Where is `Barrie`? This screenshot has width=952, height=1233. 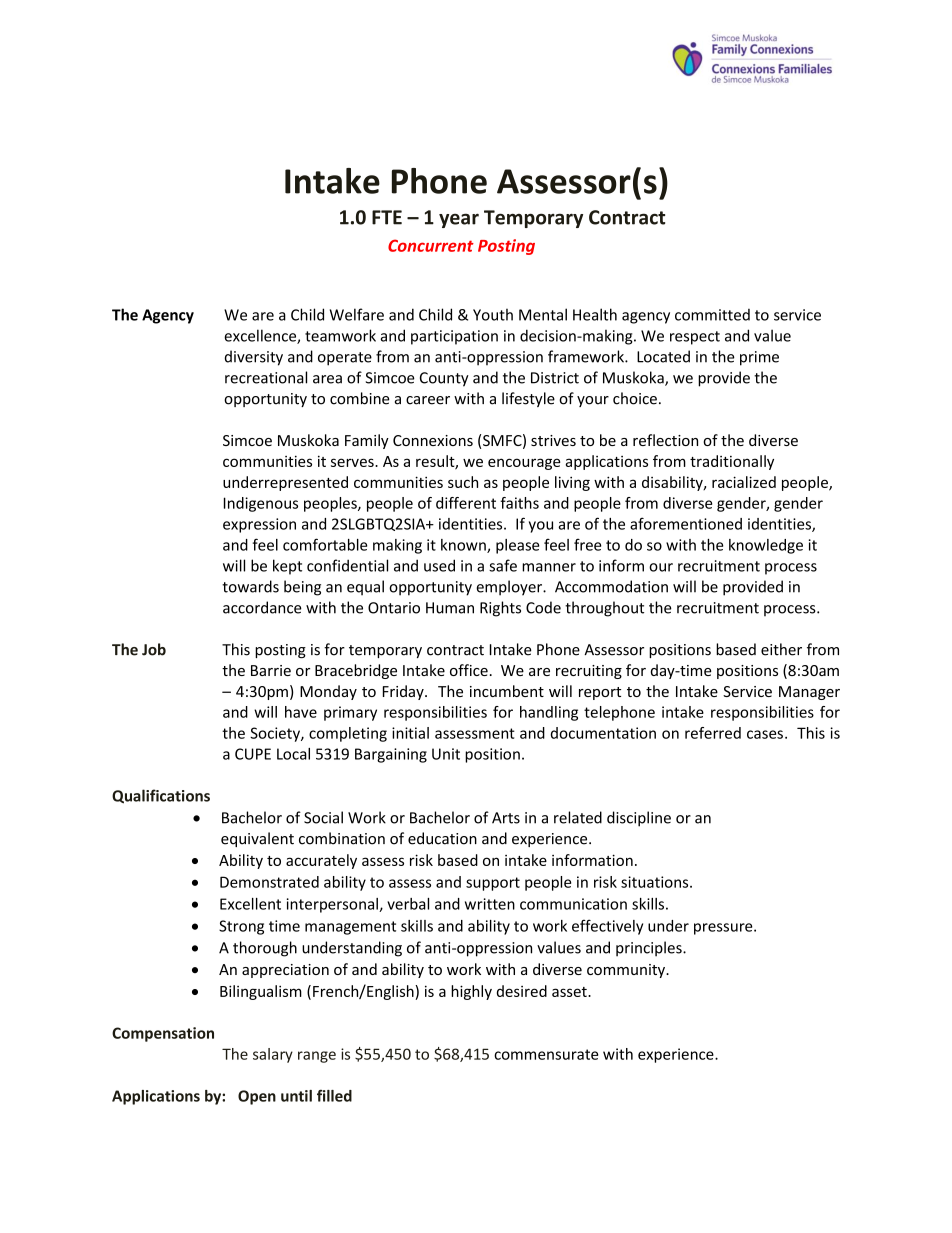 Barrie is located at coordinates (271, 670).
